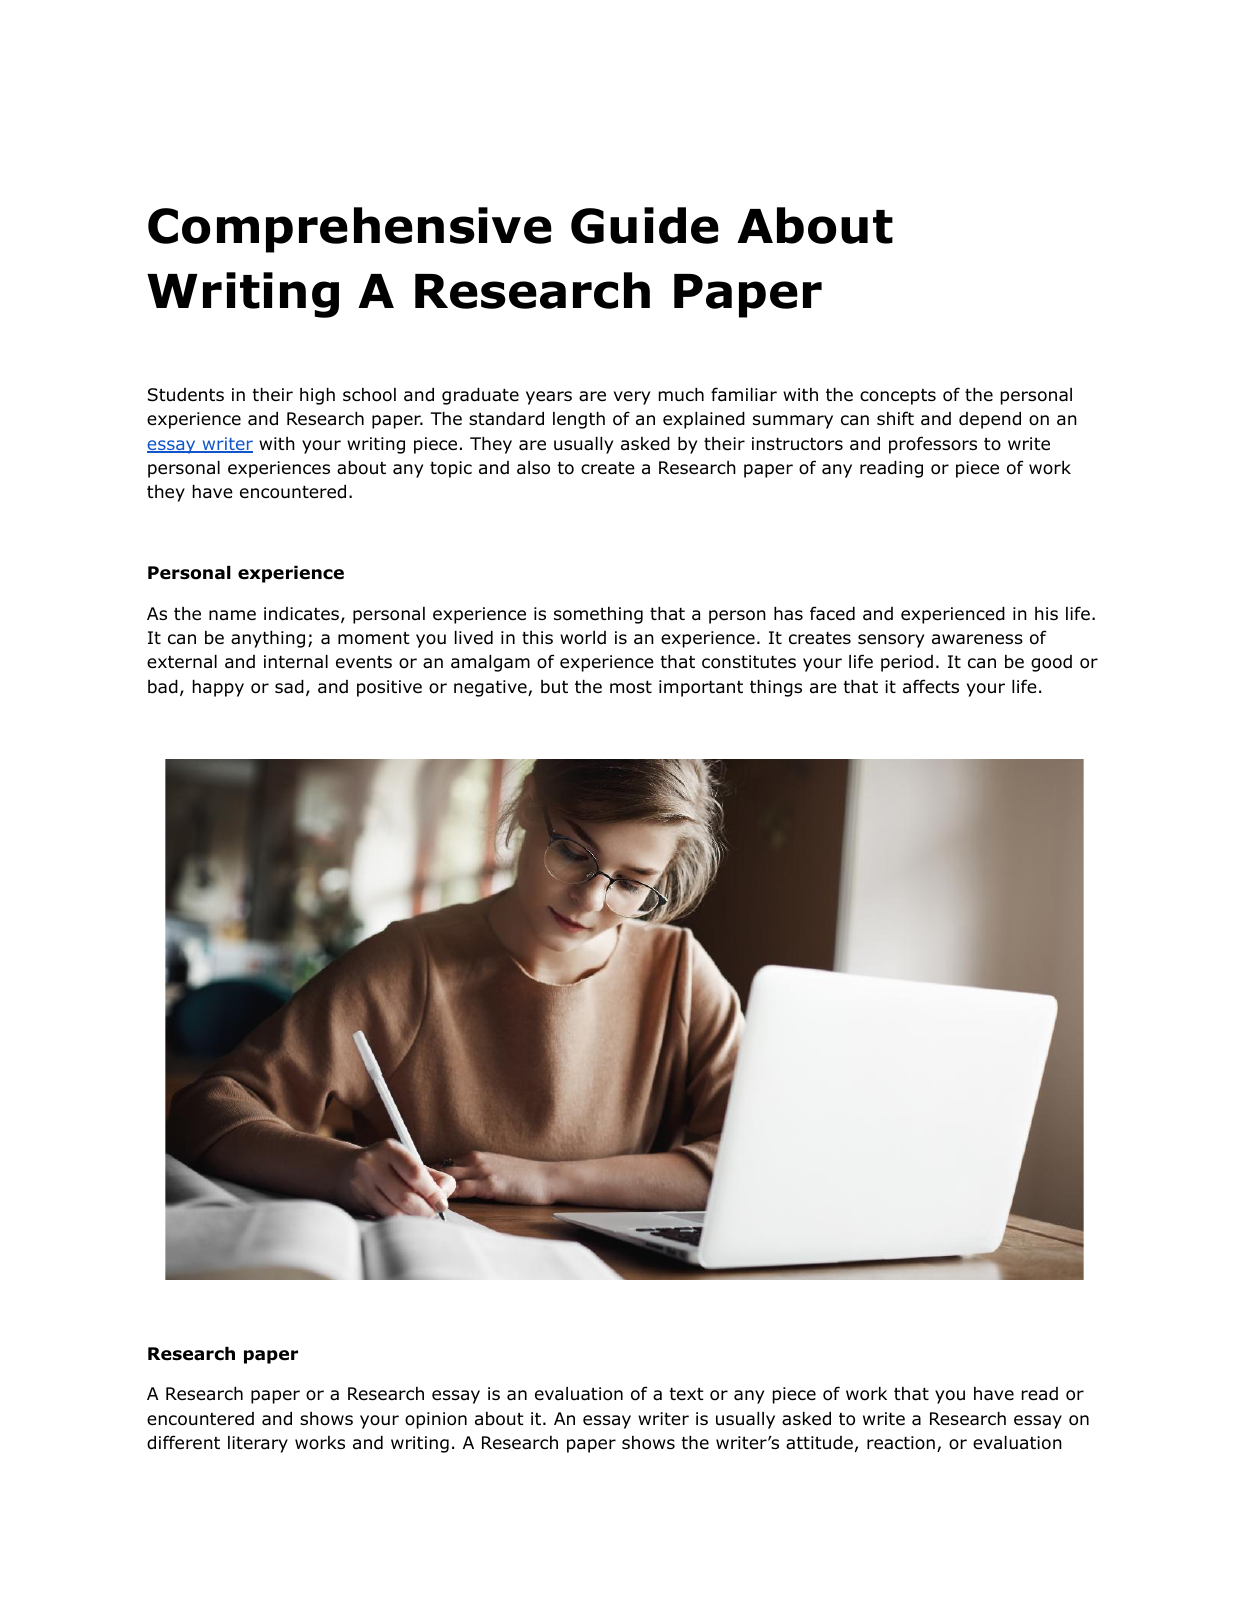 The height and width of the document is (1617, 1249). I want to click on Comprehensive, so click(350, 230).
